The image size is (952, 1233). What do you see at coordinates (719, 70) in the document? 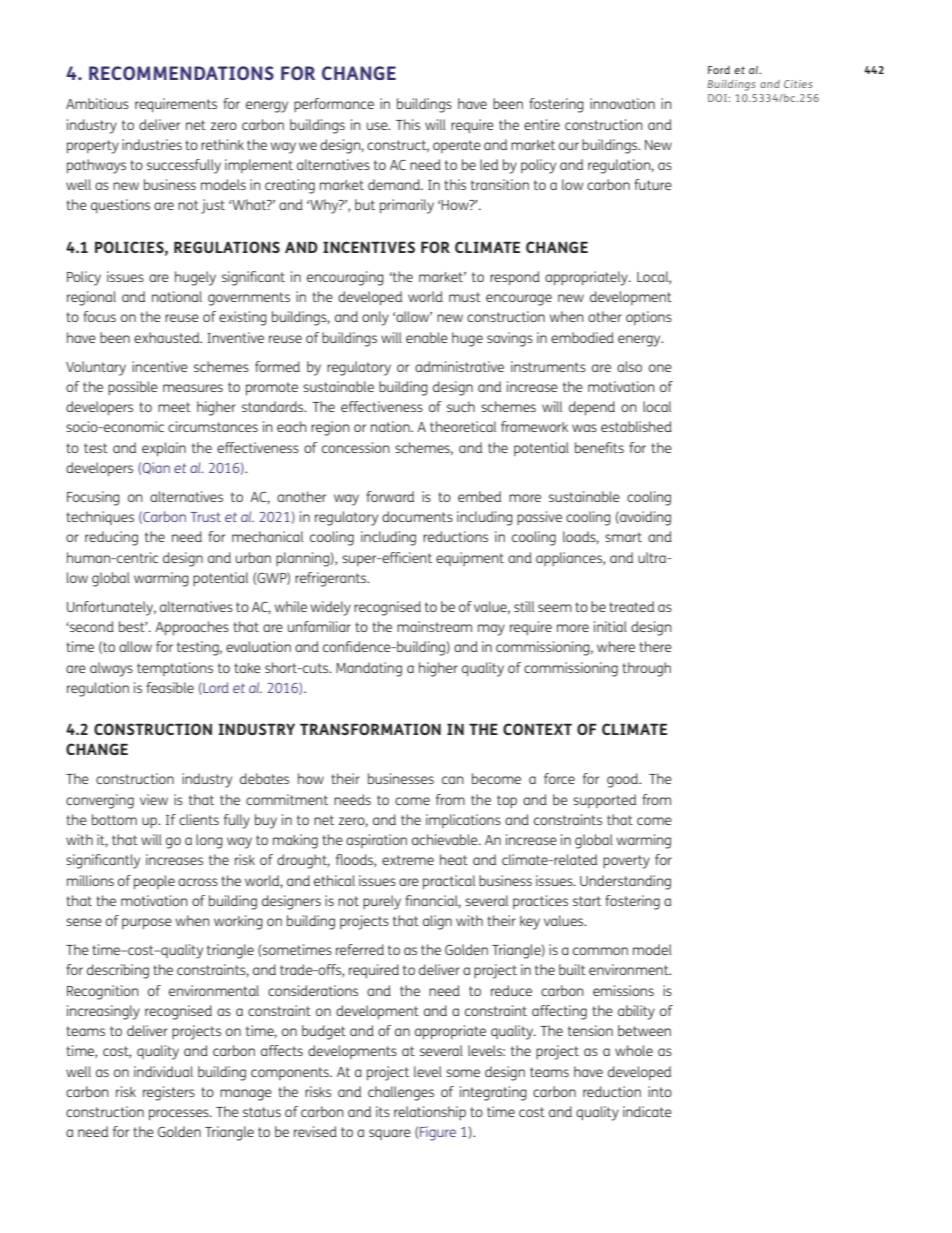
I see `Ford` at bounding box center [719, 70].
